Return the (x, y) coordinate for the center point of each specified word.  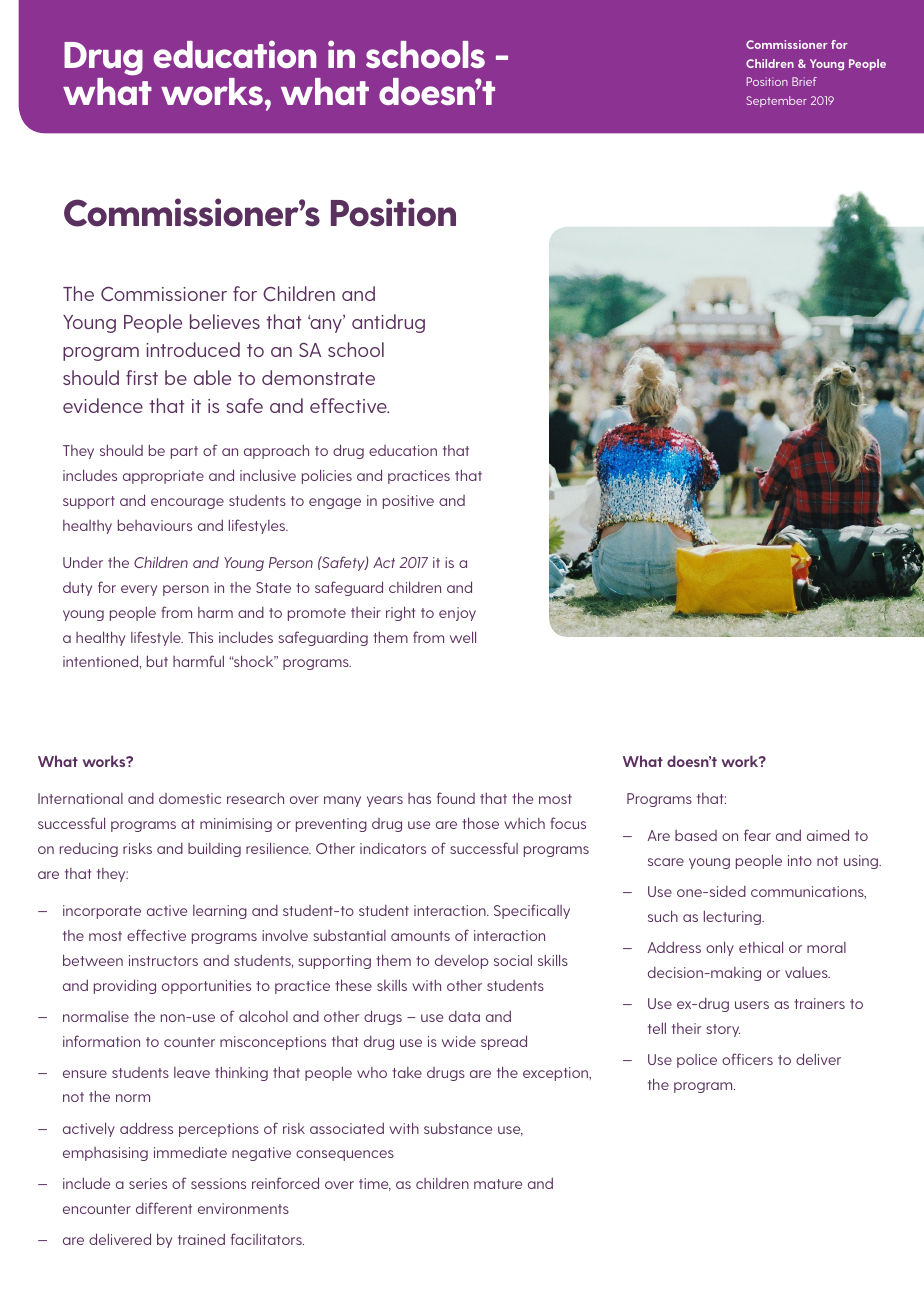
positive (408, 502)
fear (757, 835)
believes (225, 321)
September (776, 101)
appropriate (163, 477)
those (480, 823)
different (164, 1208)
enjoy (457, 614)
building (214, 850)
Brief (804, 81)
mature (498, 1184)
